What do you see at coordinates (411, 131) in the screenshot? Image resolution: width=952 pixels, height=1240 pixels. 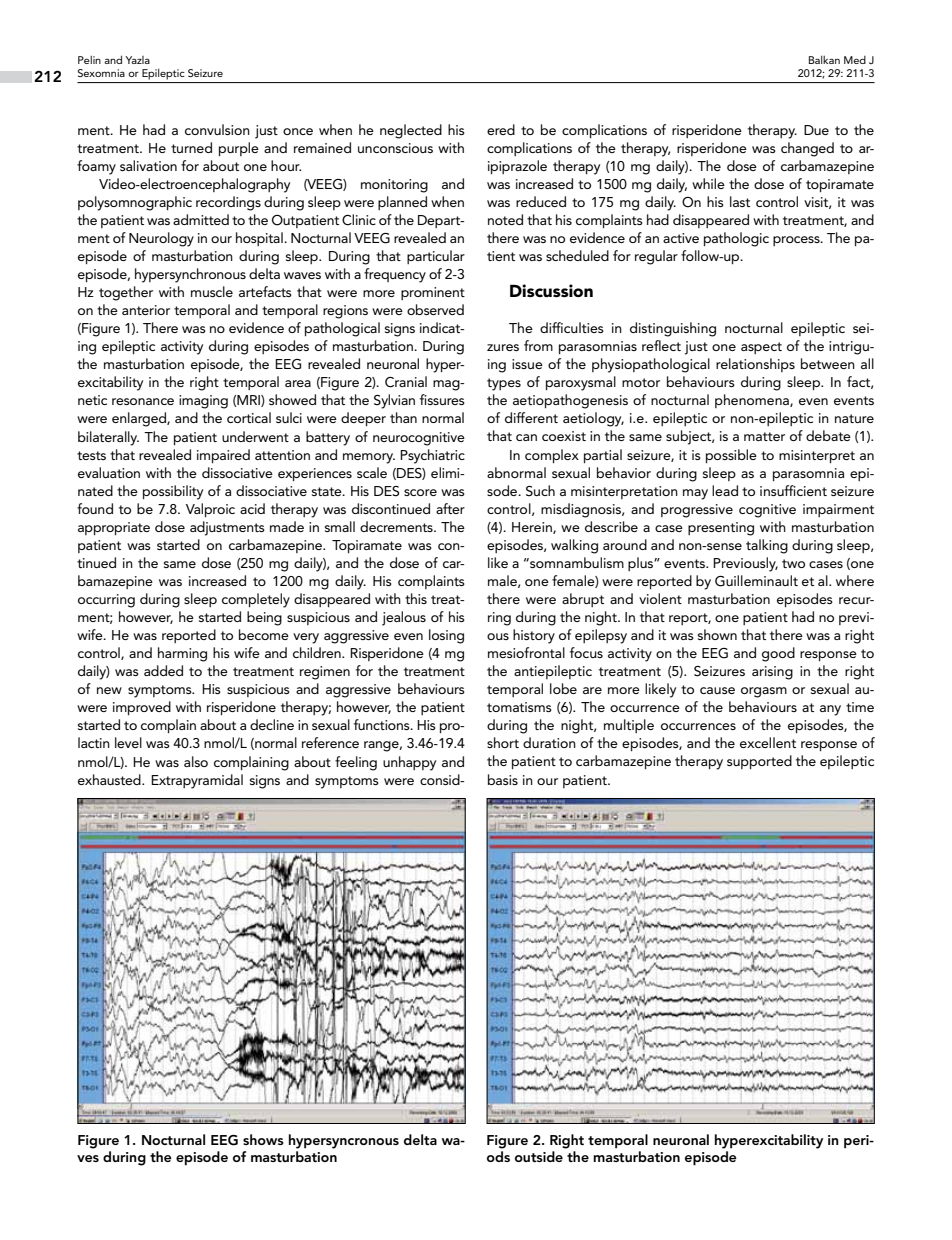 I see `neglected` at bounding box center [411, 131].
